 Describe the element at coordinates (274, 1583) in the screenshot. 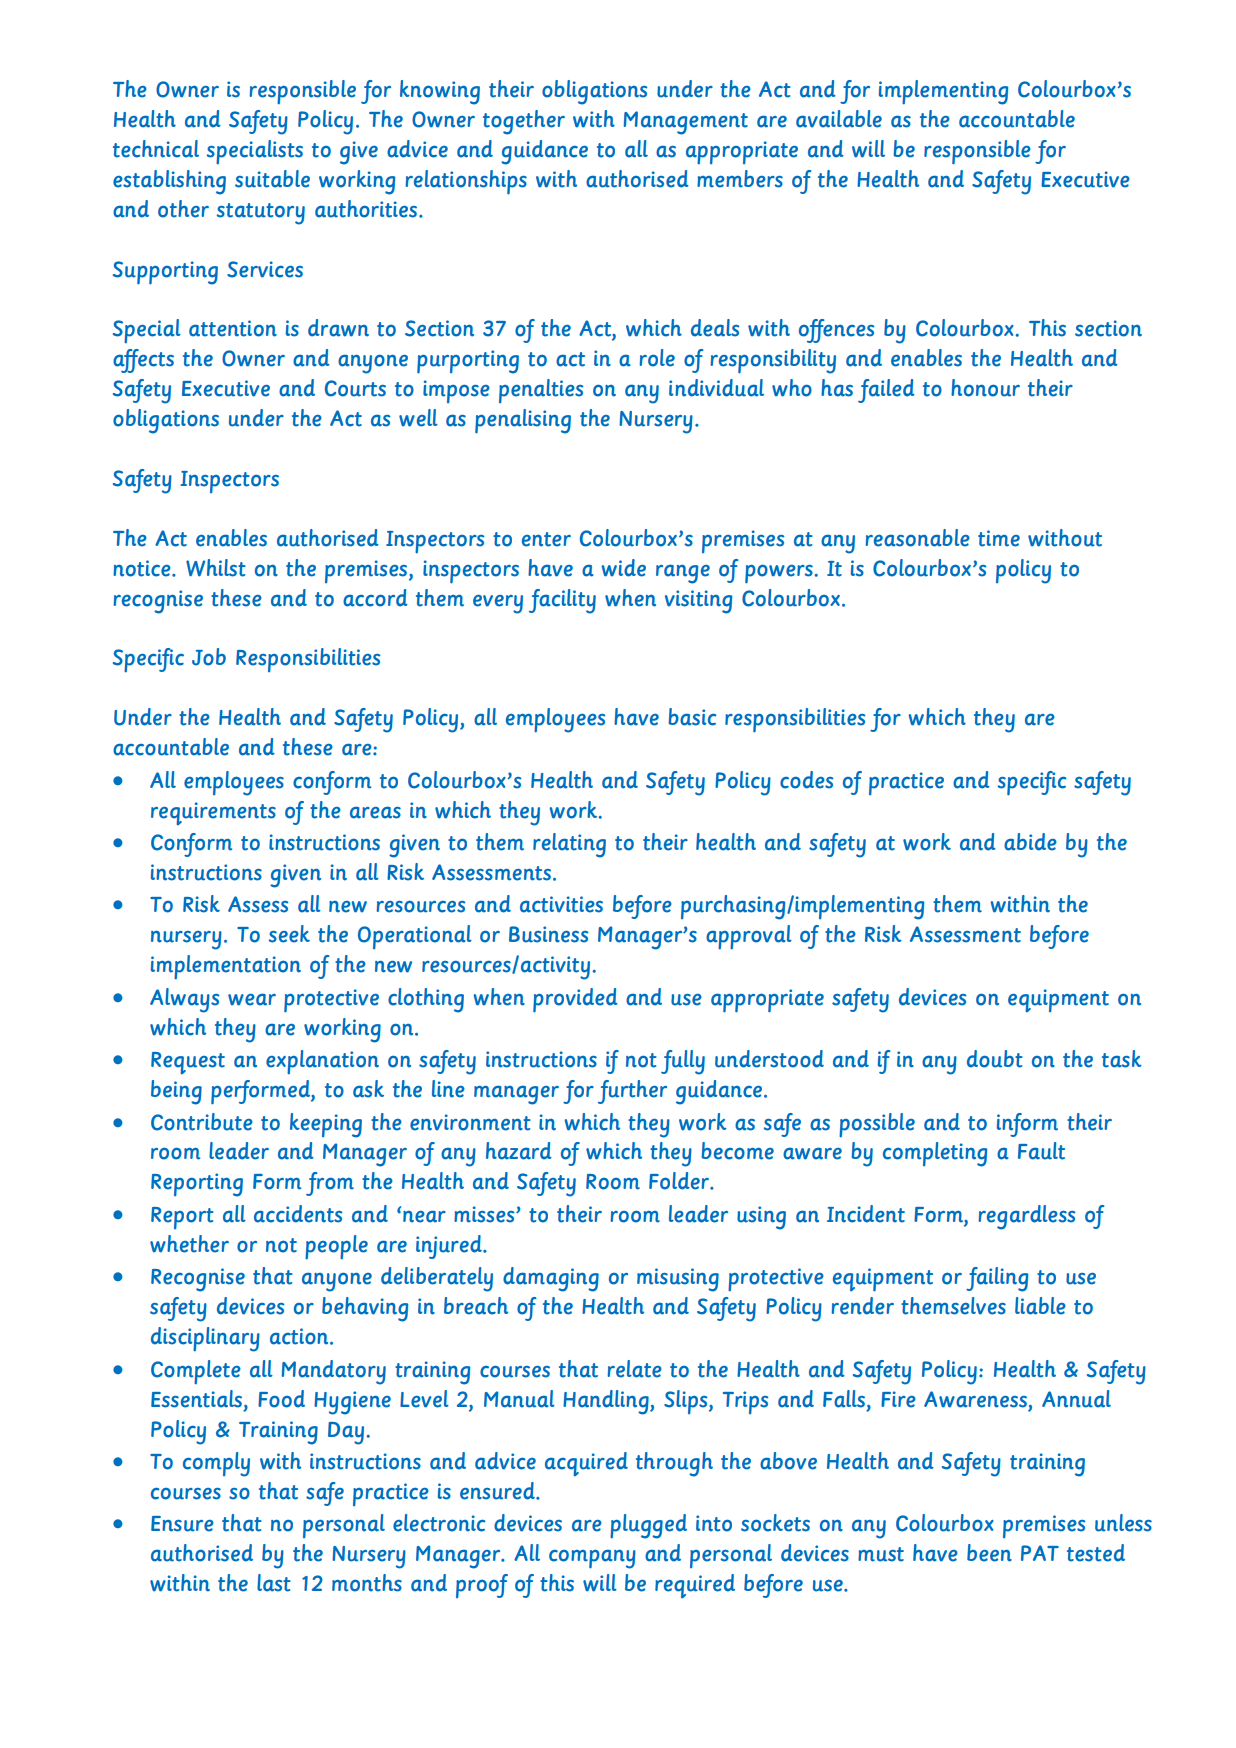

I see `last` at that location.
